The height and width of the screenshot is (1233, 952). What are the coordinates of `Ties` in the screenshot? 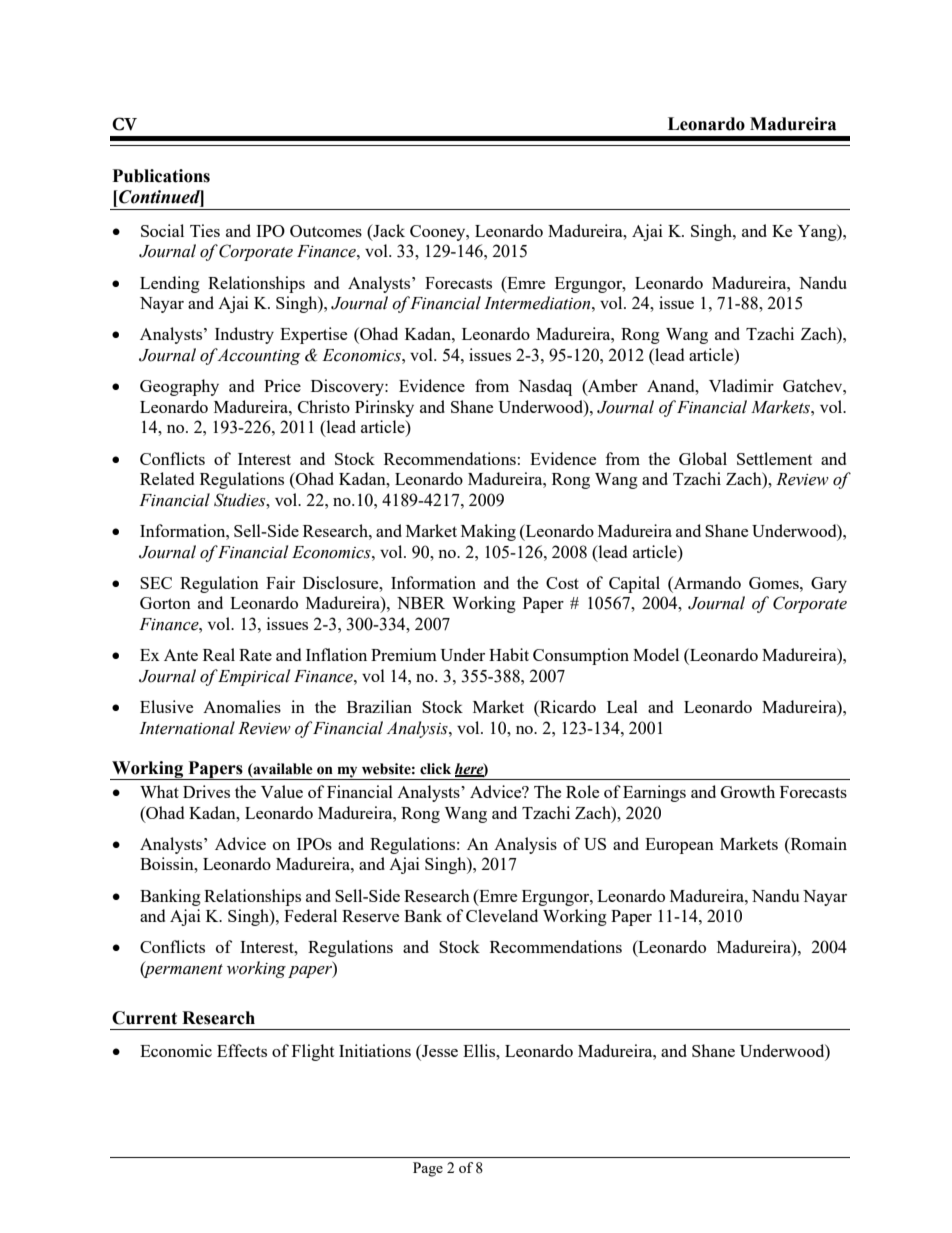 It's located at (205, 230).
